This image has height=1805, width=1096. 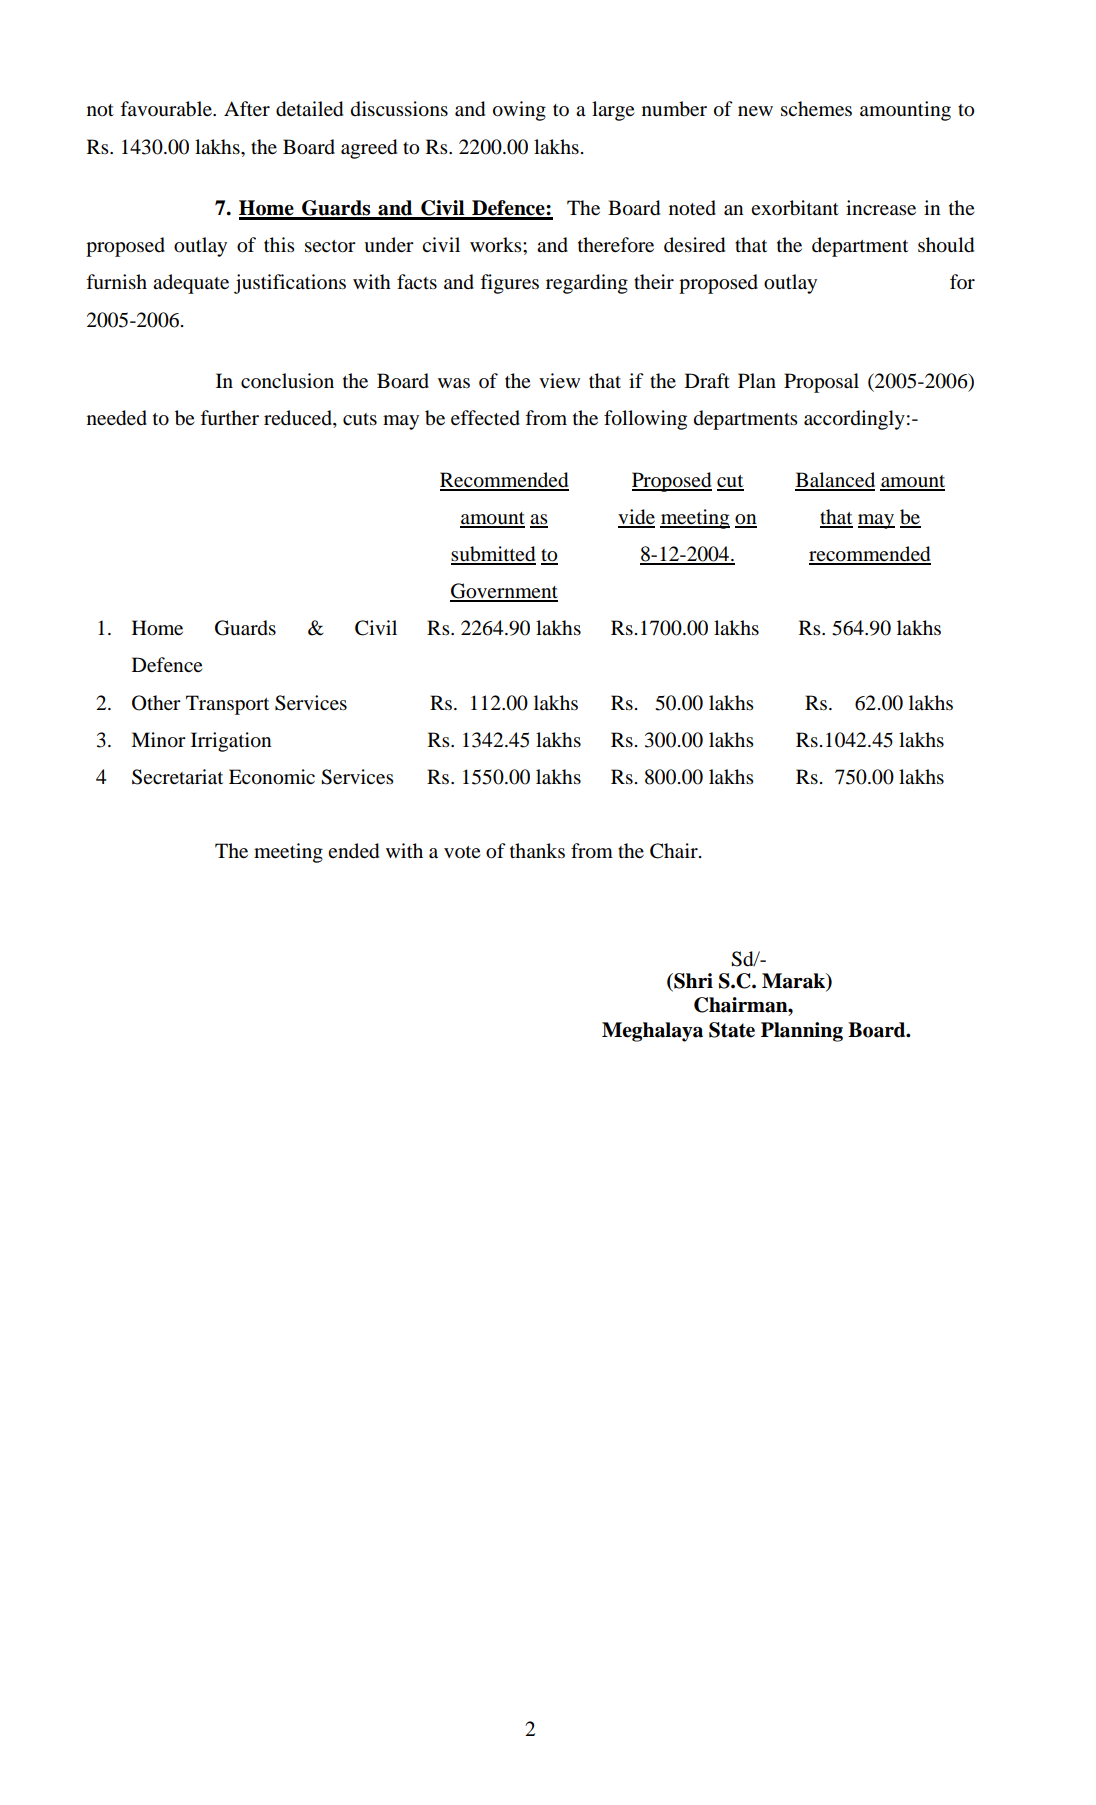 What do you see at coordinates (816, 109) in the image?
I see `schemes` at bounding box center [816, 109].
